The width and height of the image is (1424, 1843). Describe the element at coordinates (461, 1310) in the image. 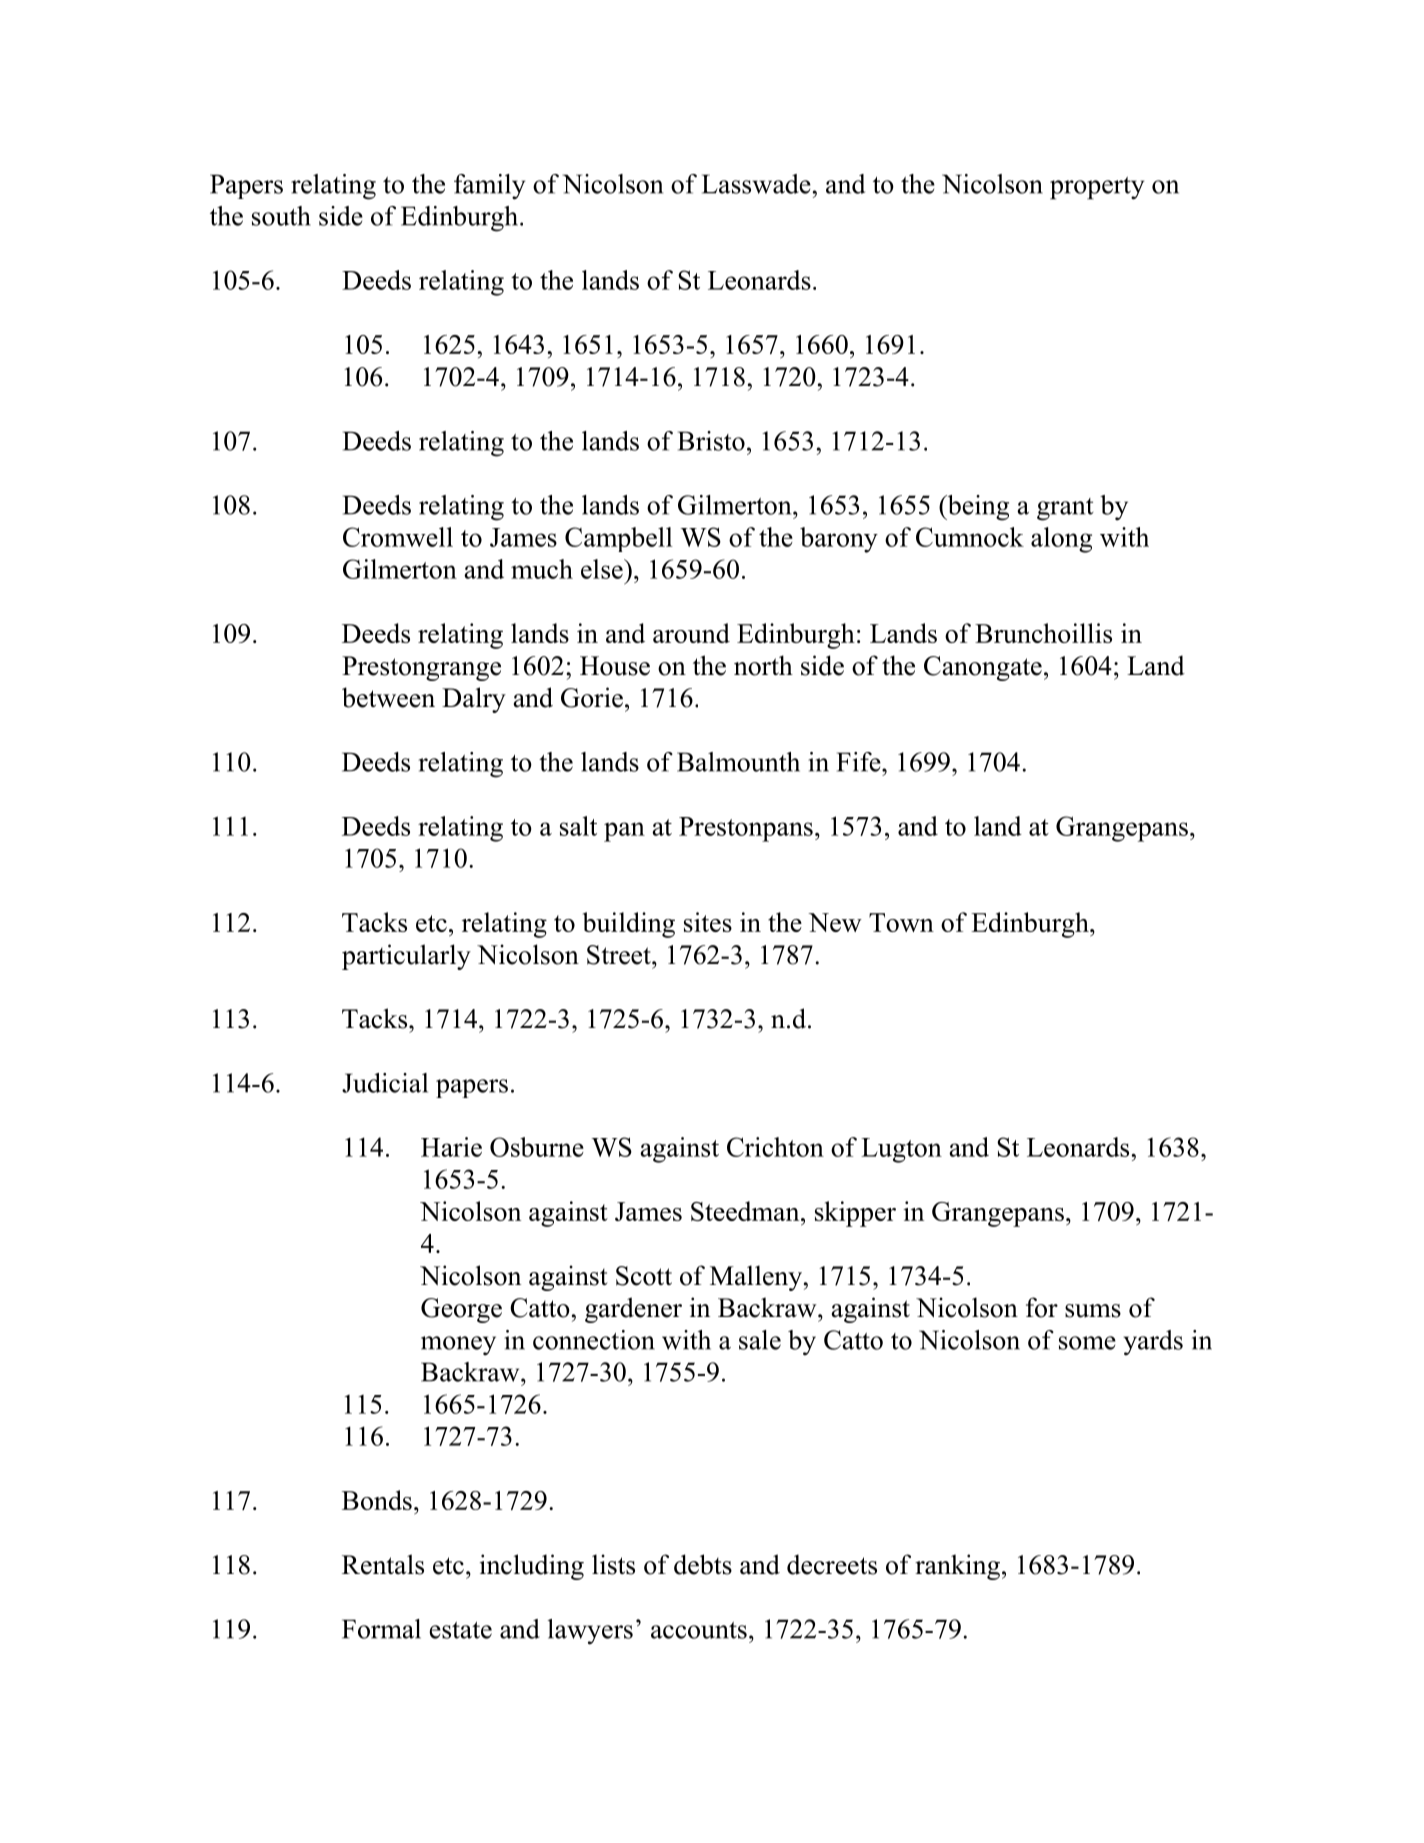

I see `George` at that location.
